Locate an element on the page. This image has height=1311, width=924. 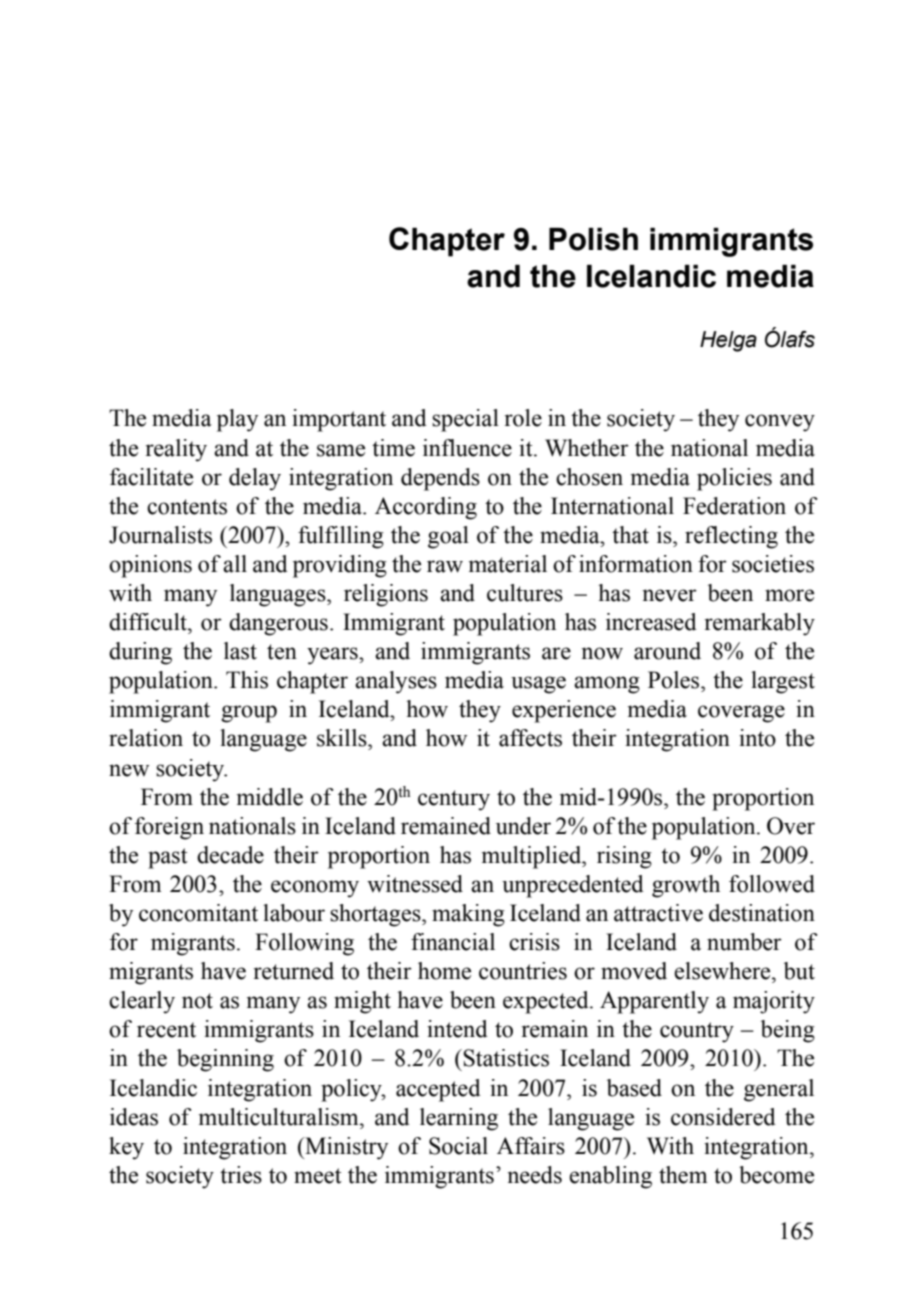
play is located at coordinates (237, 420).
